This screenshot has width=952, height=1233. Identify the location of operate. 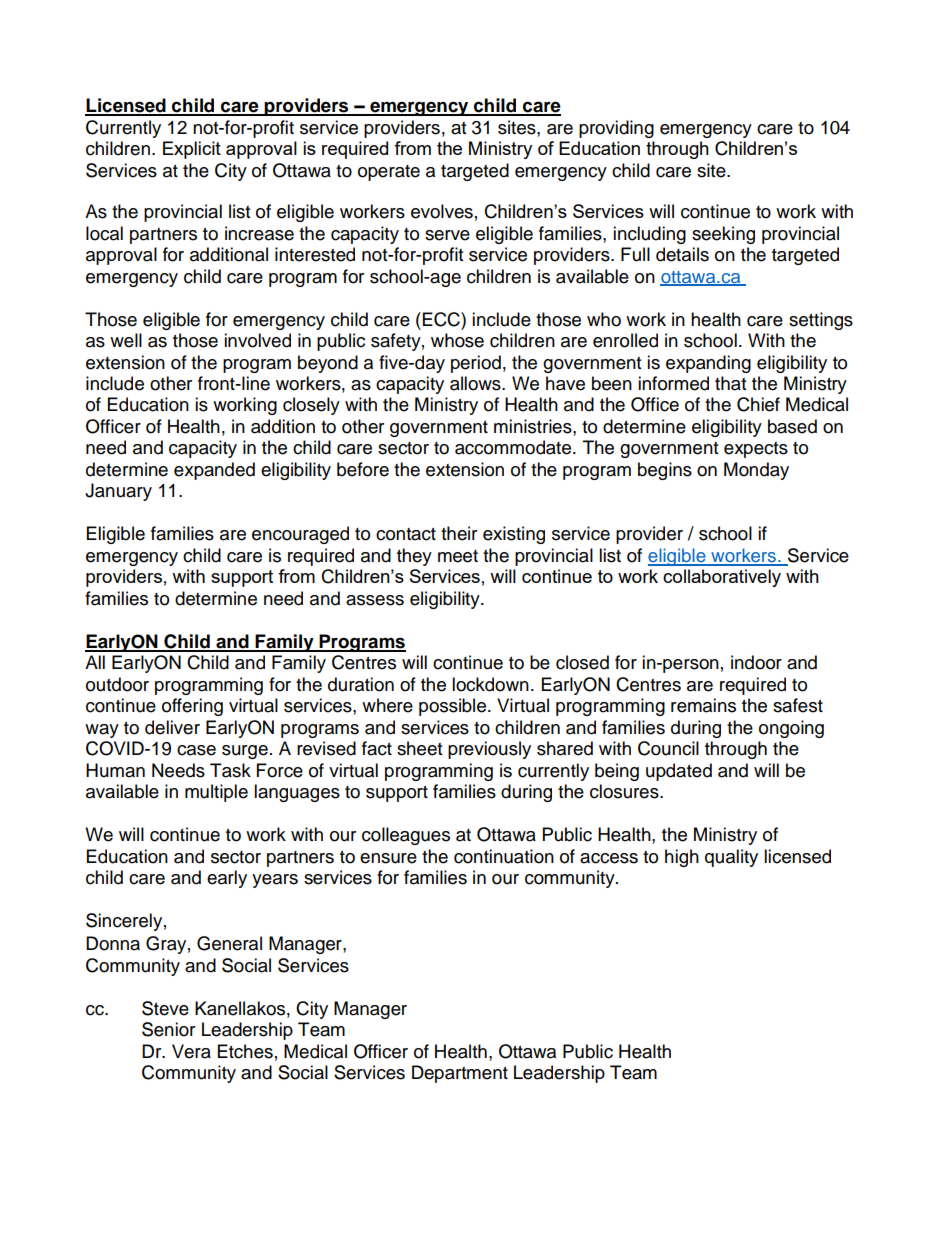
(389, 173).
